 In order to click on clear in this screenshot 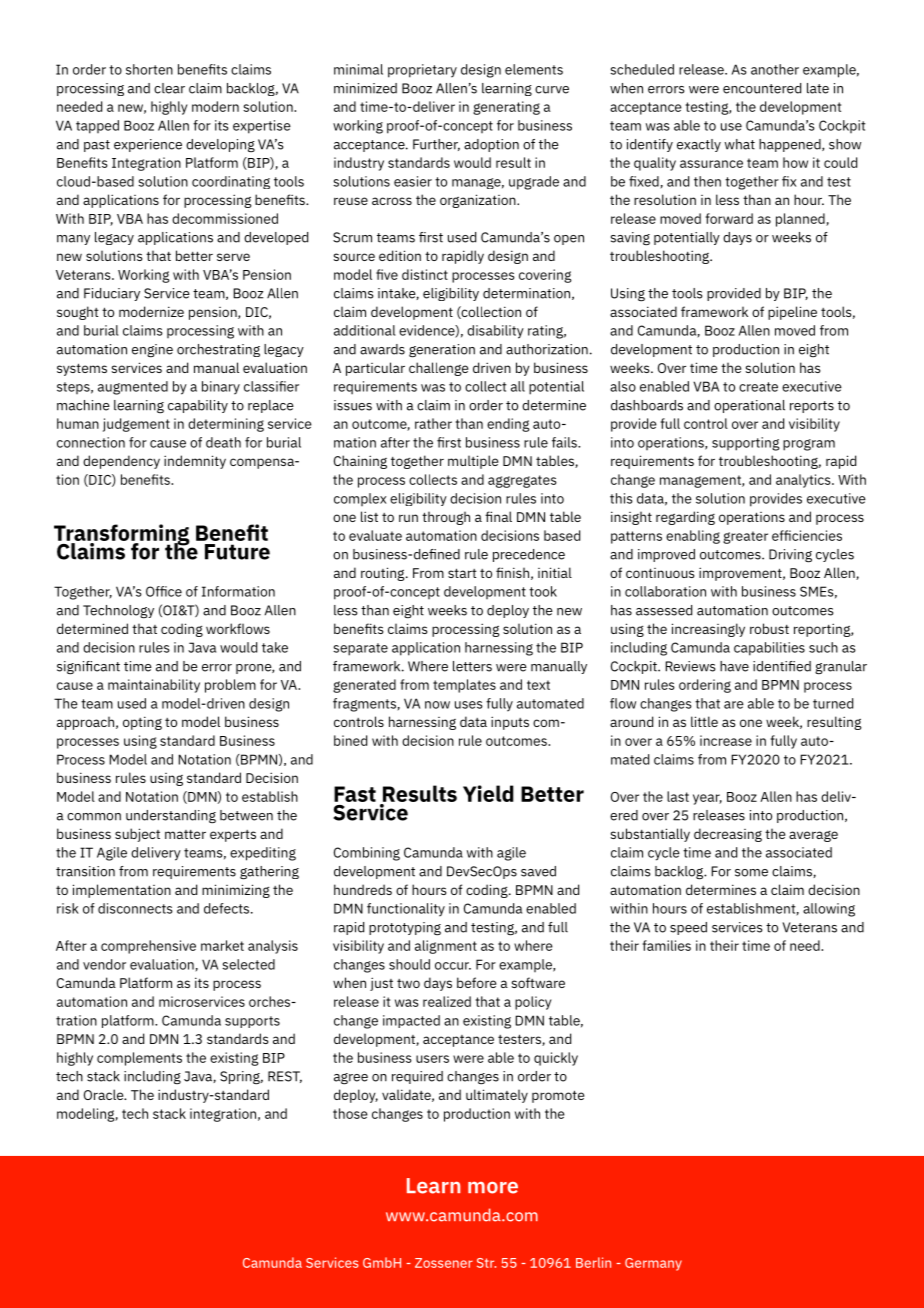, I will do `click(169, 88)`.
